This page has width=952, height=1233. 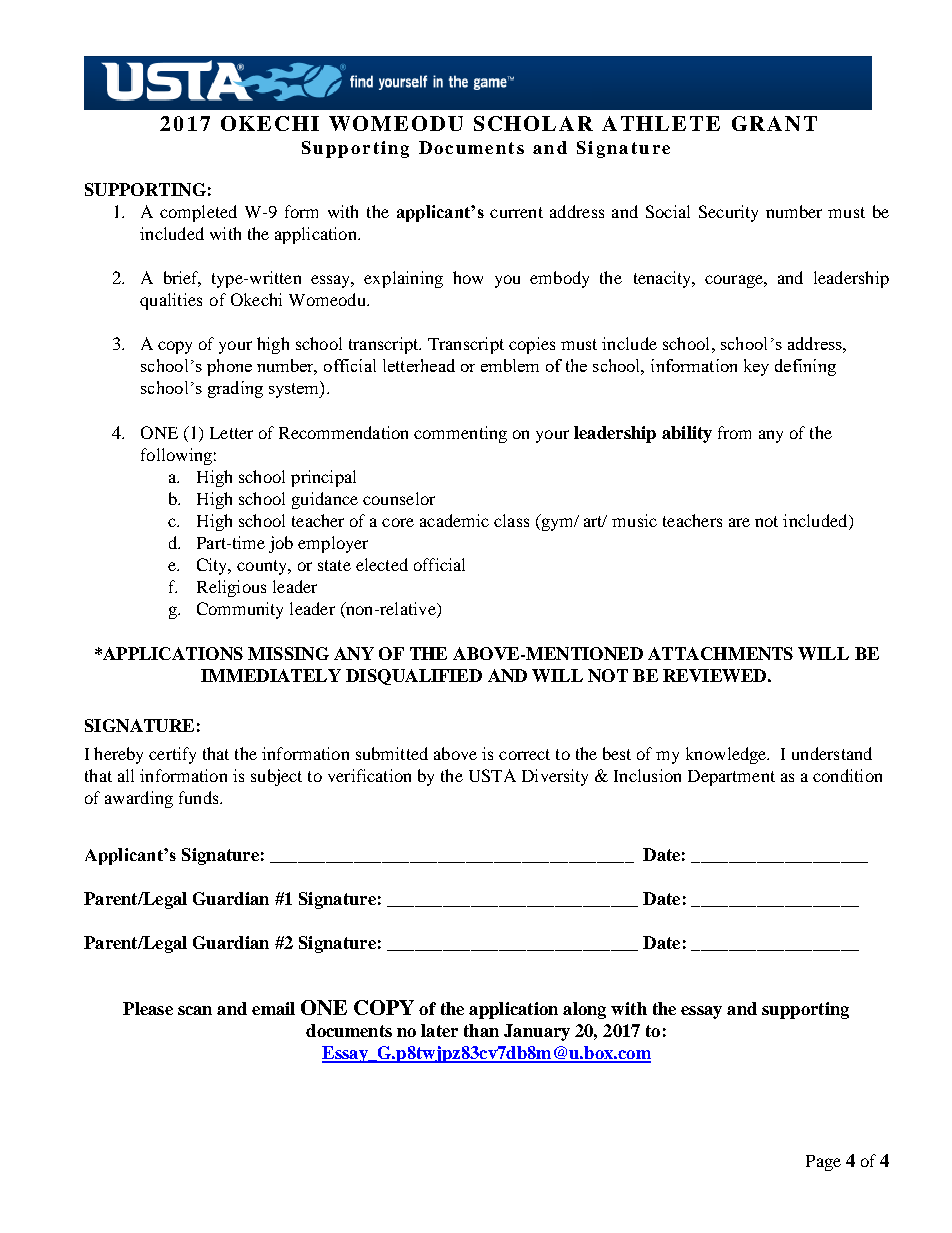 What do you see at coordinates (774, 123) in the page?
I see `GRANT` at bounding box center [774, 123].
